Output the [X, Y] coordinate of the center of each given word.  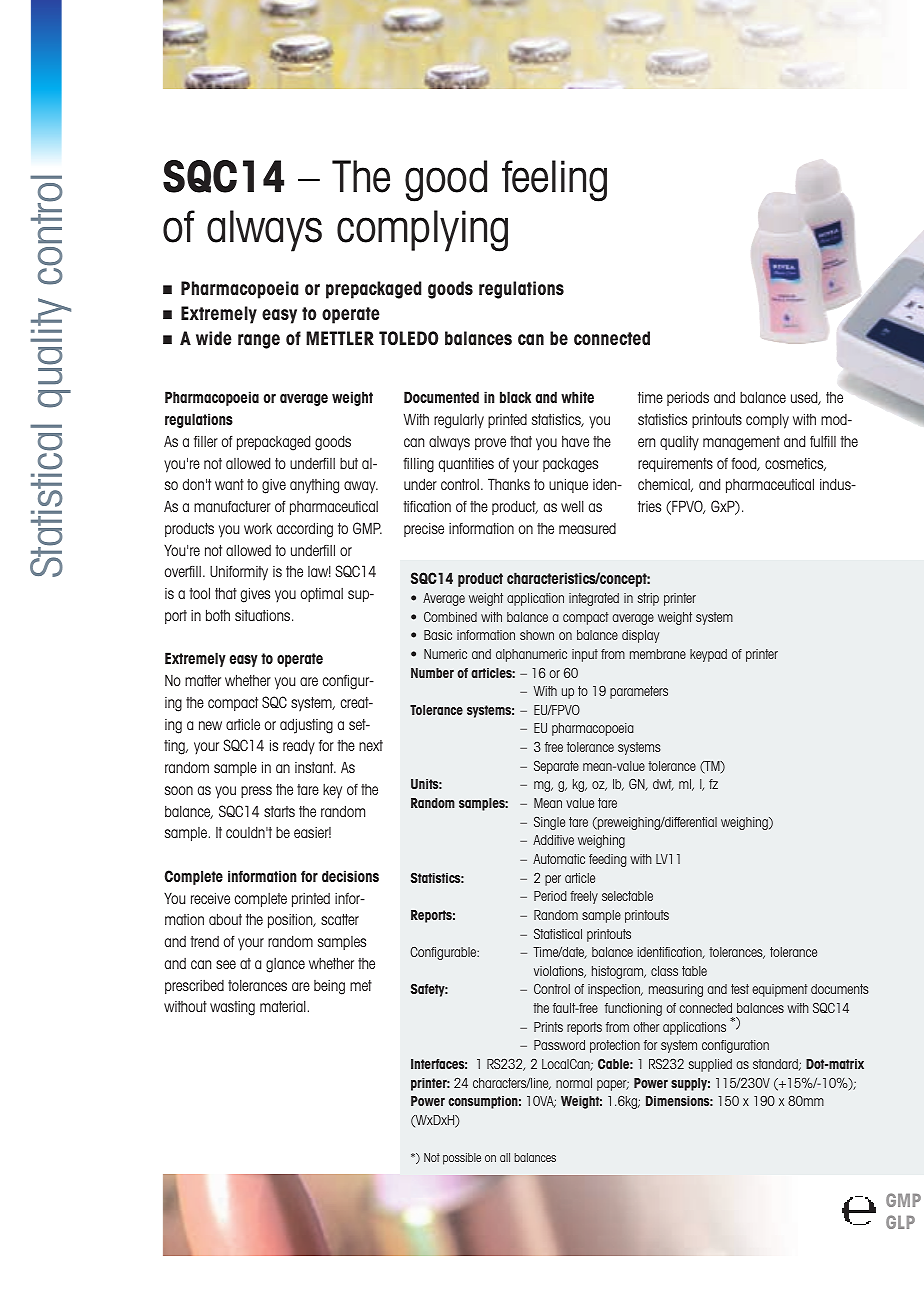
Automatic [559, 859]
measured [587, 528]
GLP [900, 1222]
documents [840, 989]
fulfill [823, 441]
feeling [554, 181]
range [259, 341]
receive [210, 898]
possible [462, 1159]
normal [574, 1083]
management [741, 443]
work [258, 528]
